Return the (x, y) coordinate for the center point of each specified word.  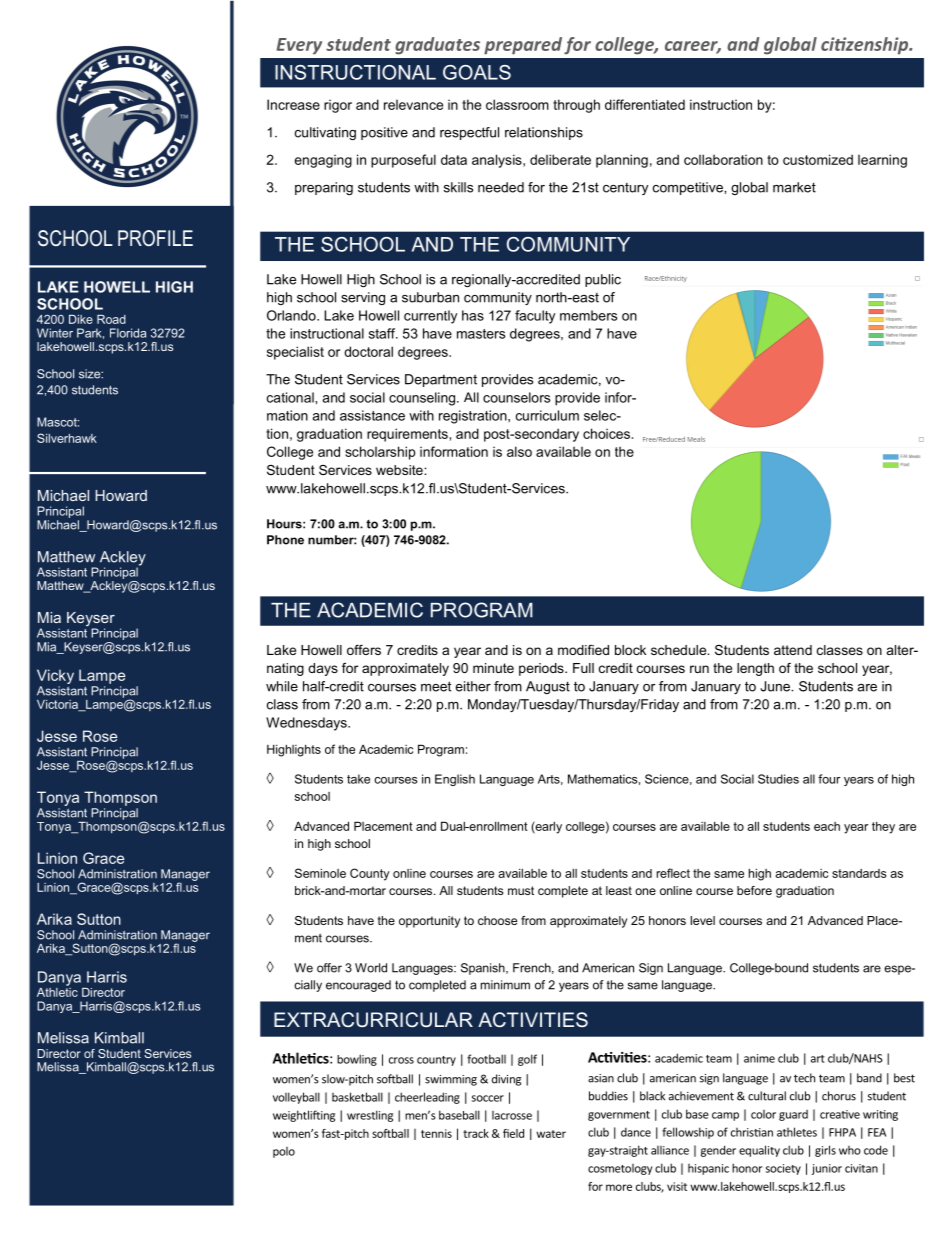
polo (284, 1152)
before (754, 890)
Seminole (320, 873)
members (588, 315)
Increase (293, 104)
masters (481, 334)
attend (793, 650)
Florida (128, 333)
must (521, 890)
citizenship (866, 46)
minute (493, 668)
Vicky (55, 676)
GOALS (477, 72)
